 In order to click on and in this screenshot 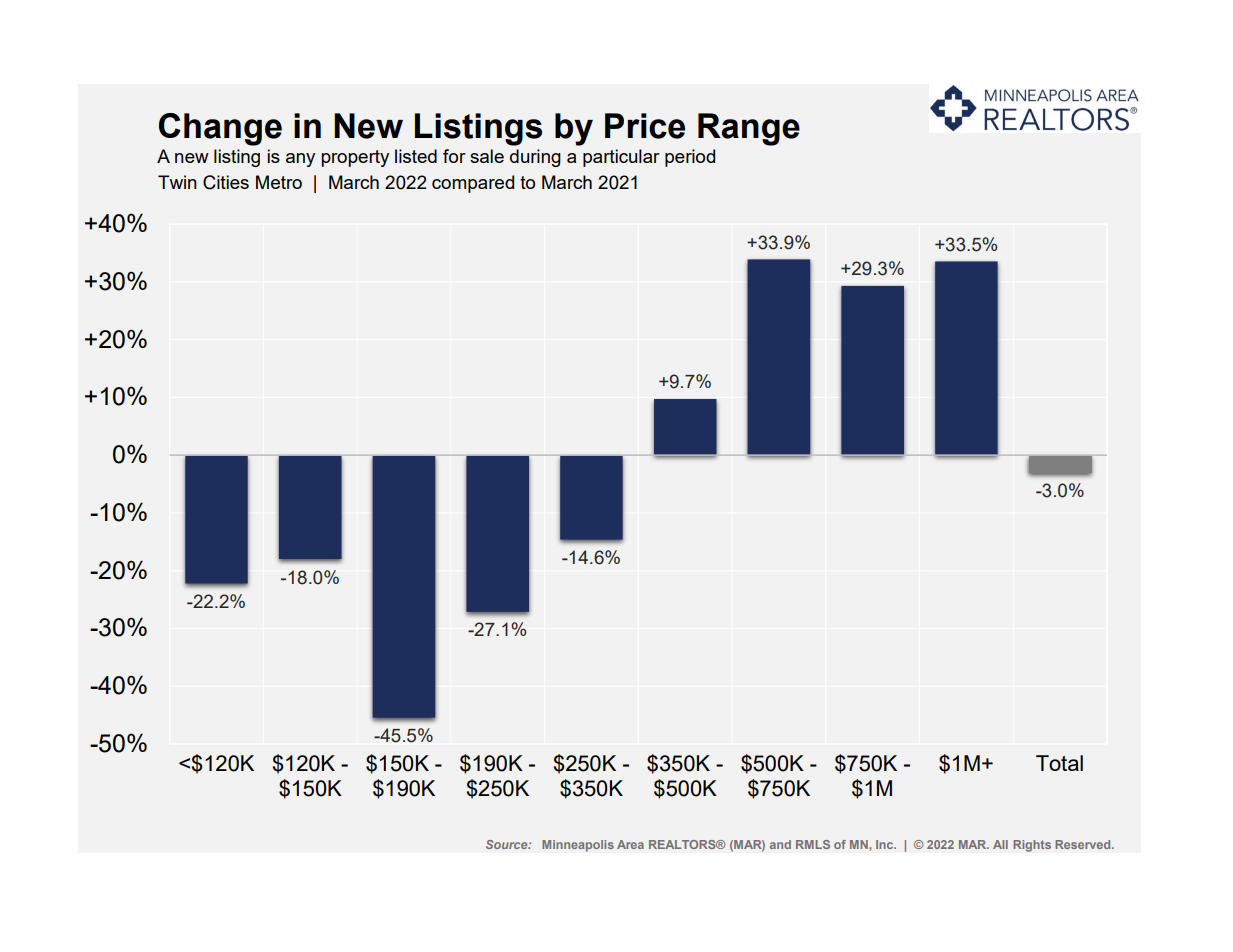, I will do `click(780, 844)`.
